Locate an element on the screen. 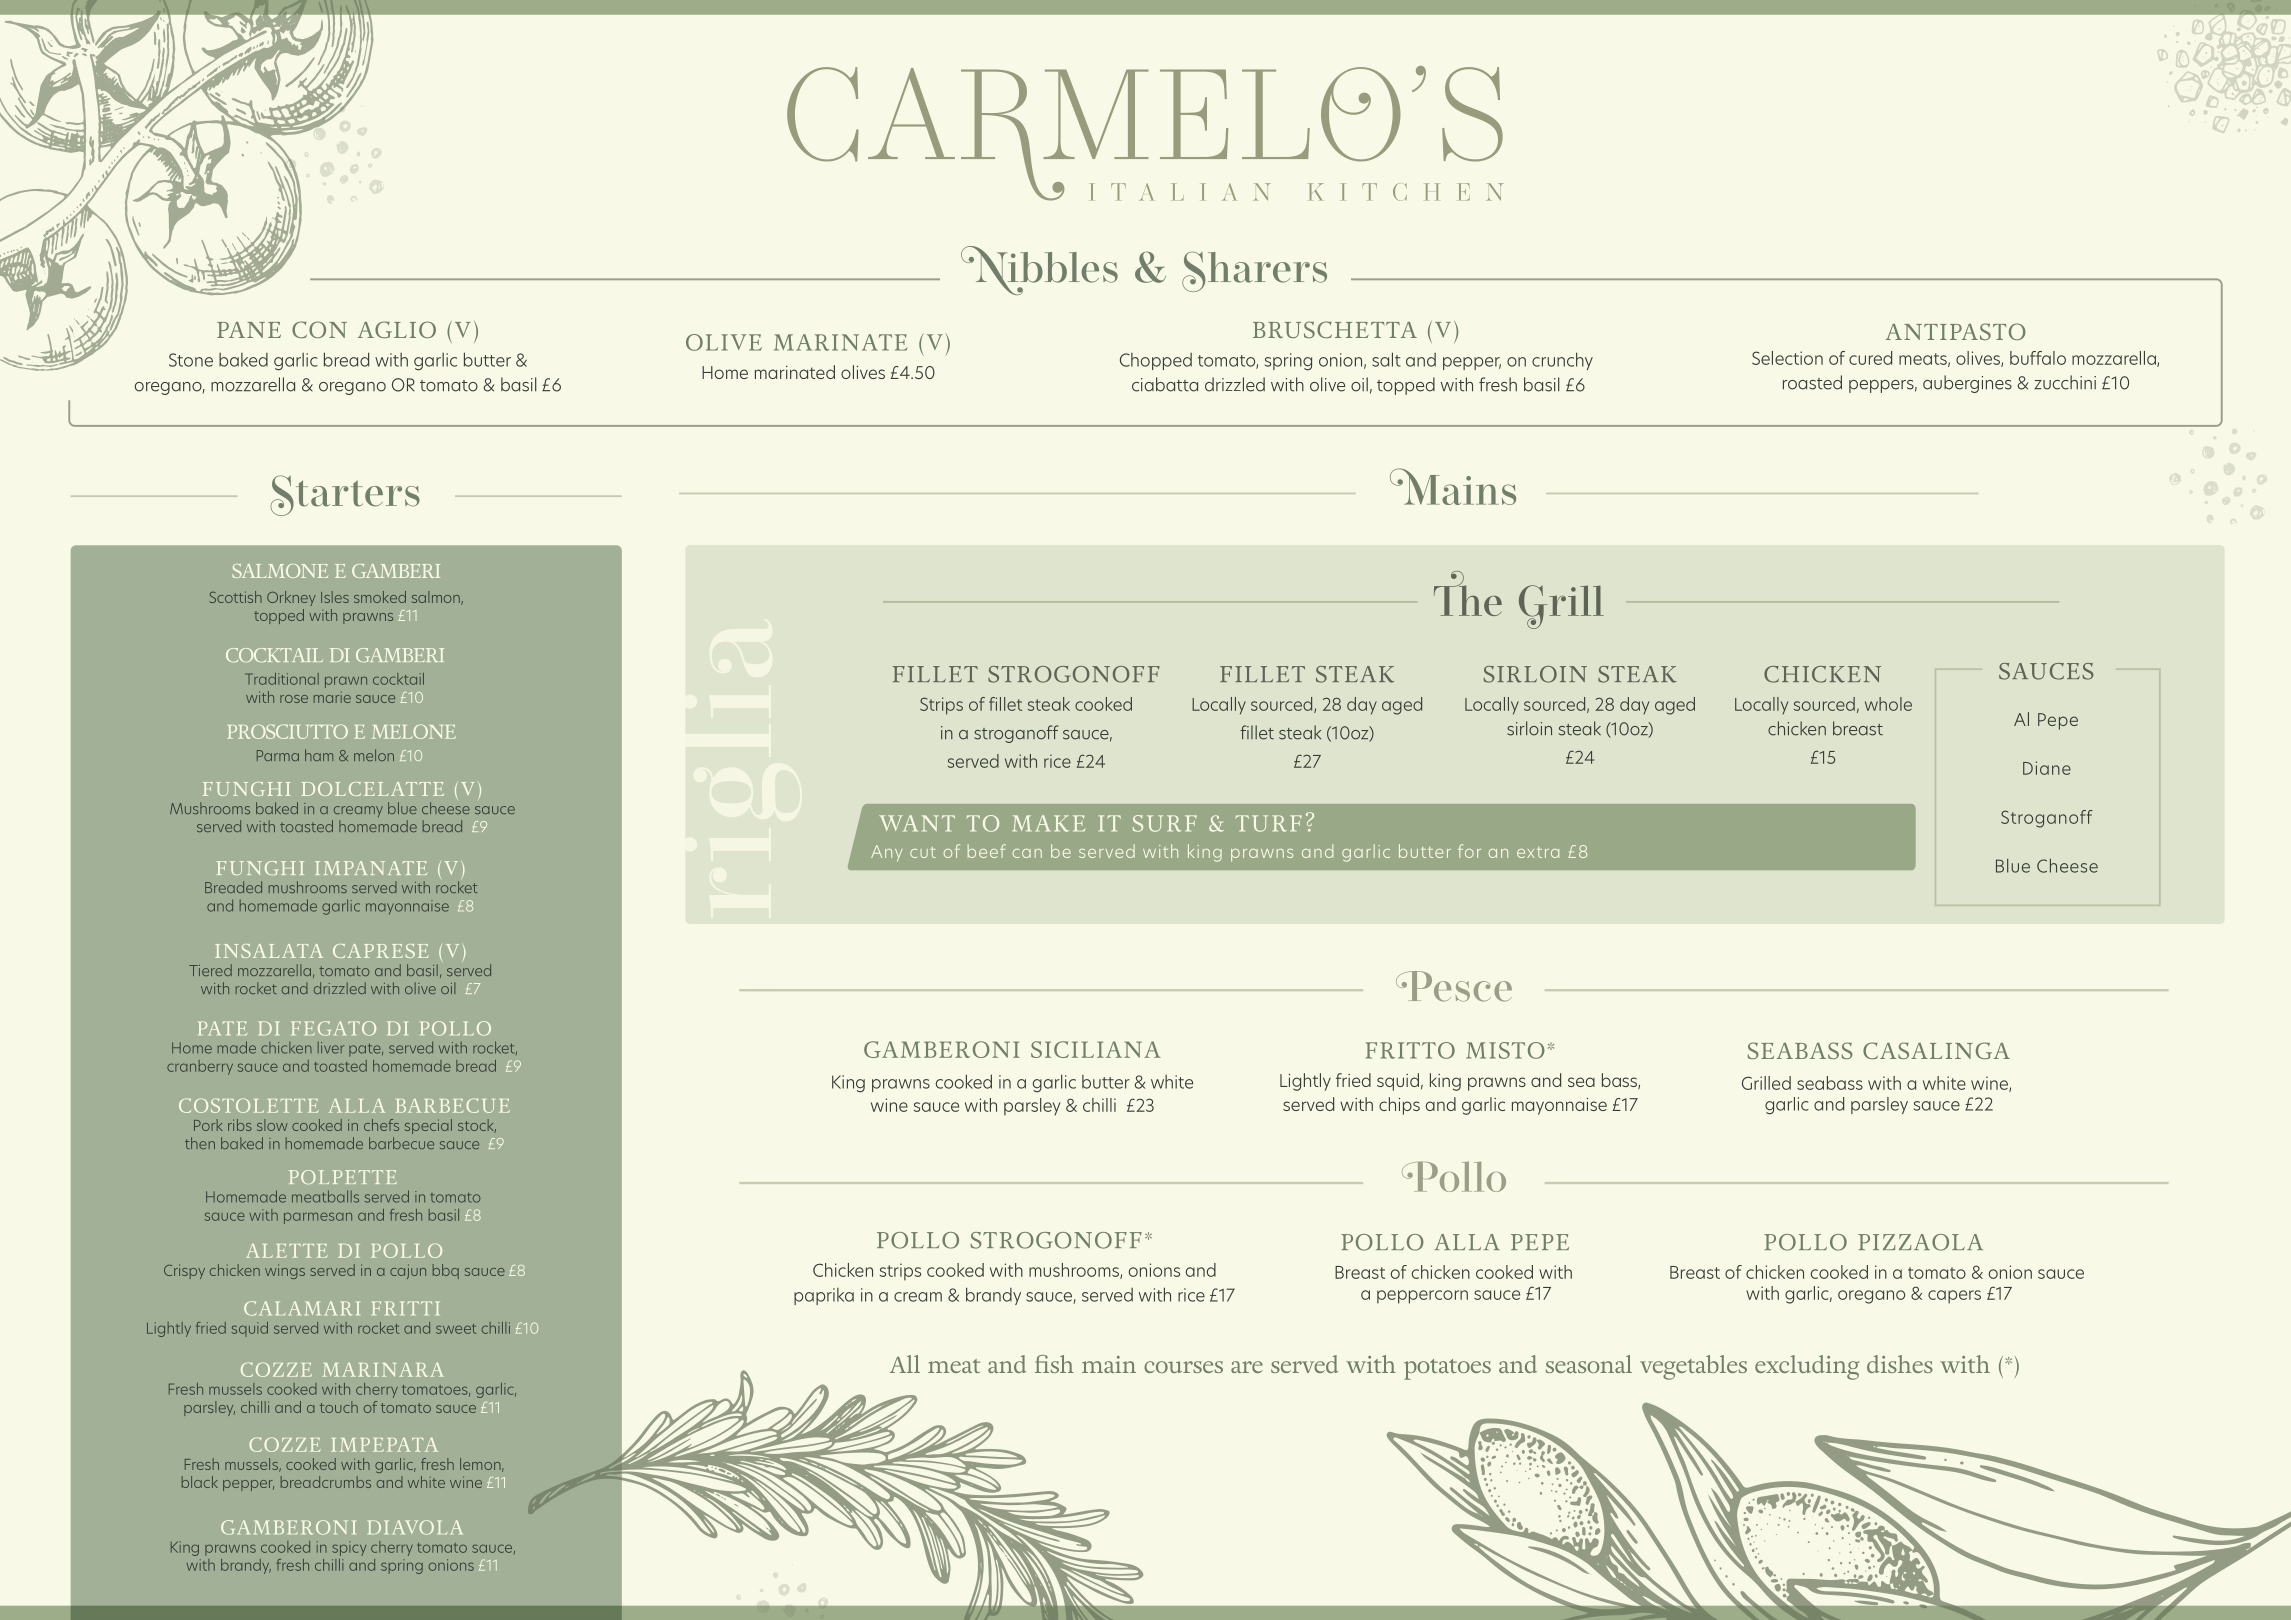  Tiered is located at coordinates (210, 970).
